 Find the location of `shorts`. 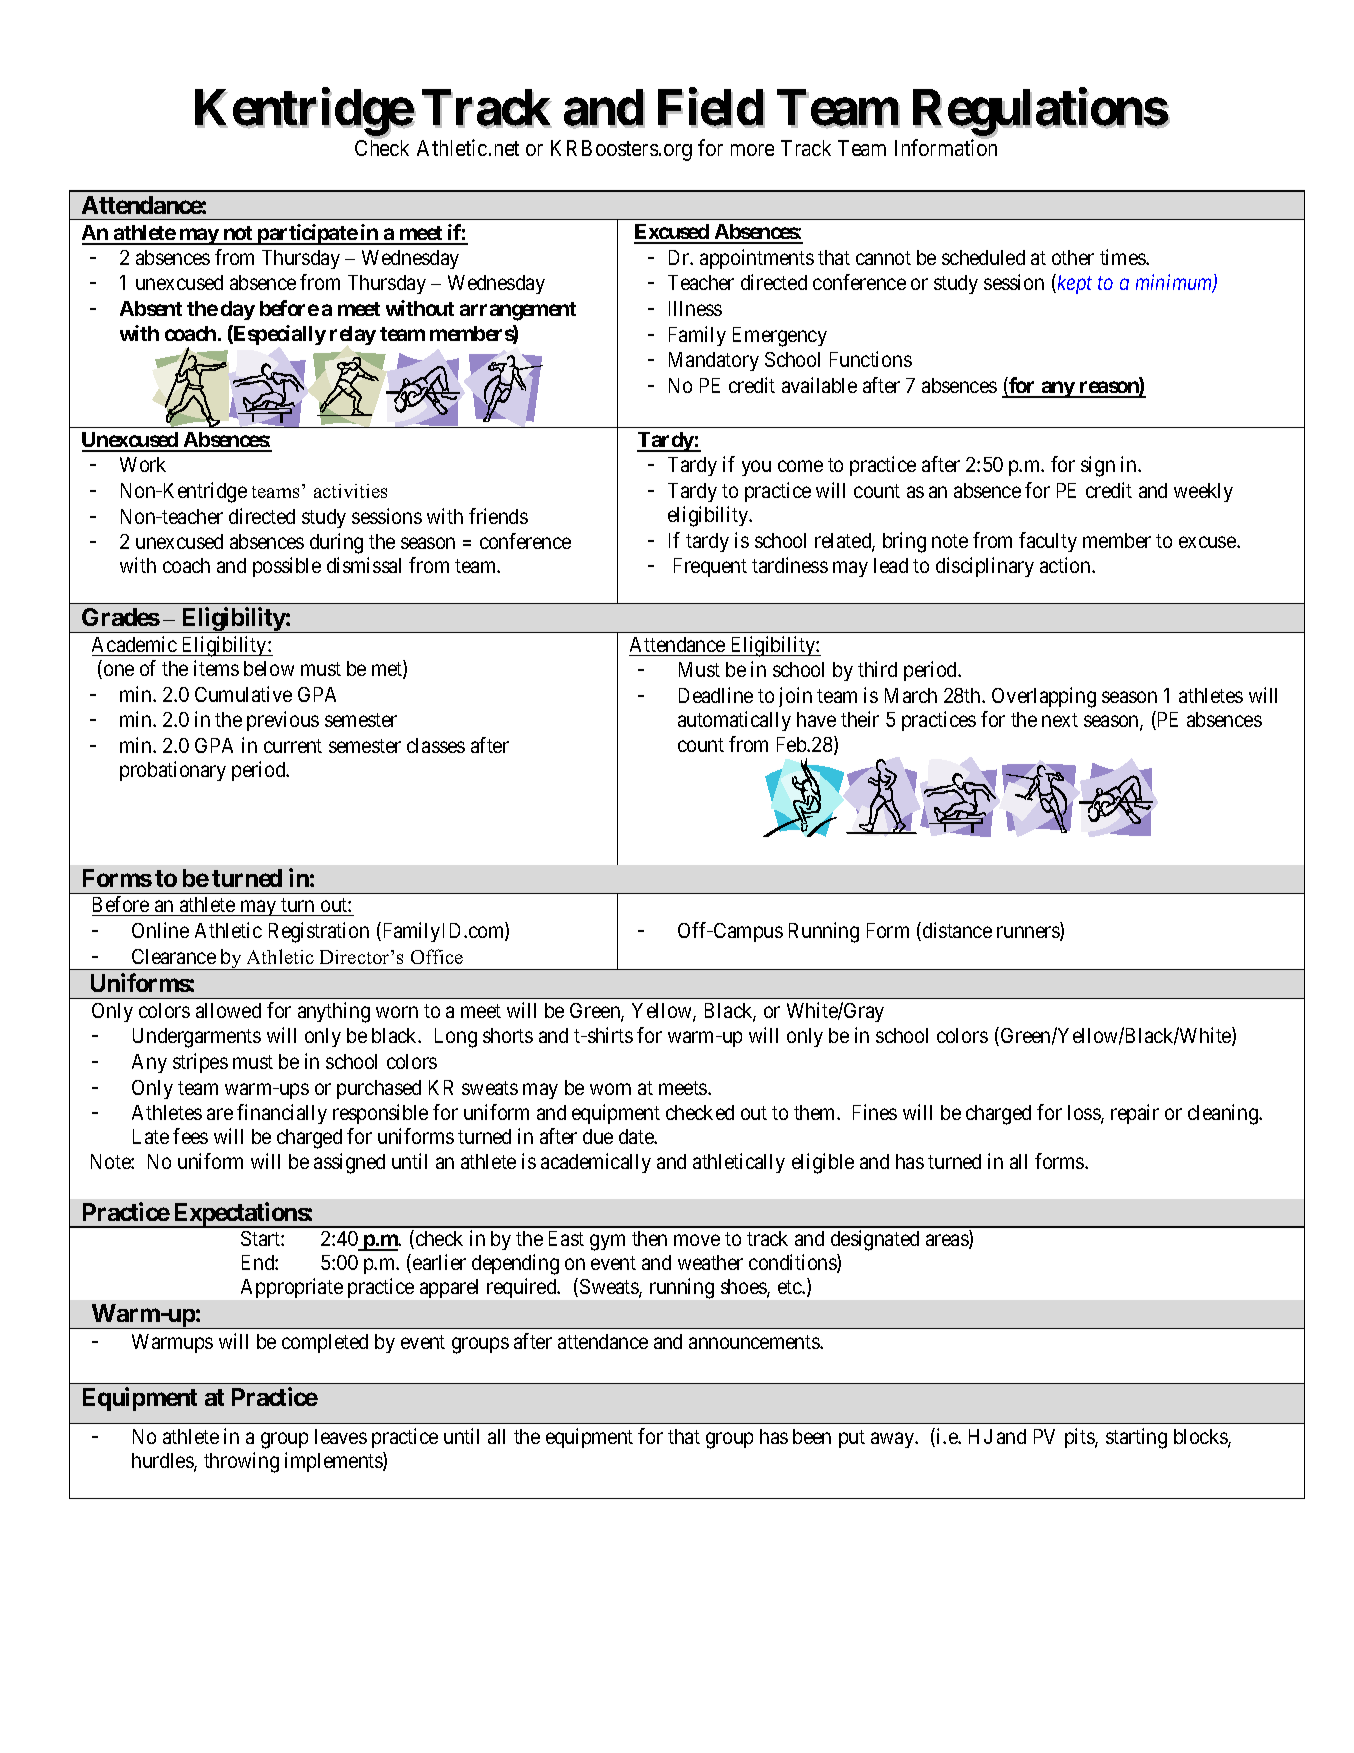

shorts is located at coordinates (508, 1035).
